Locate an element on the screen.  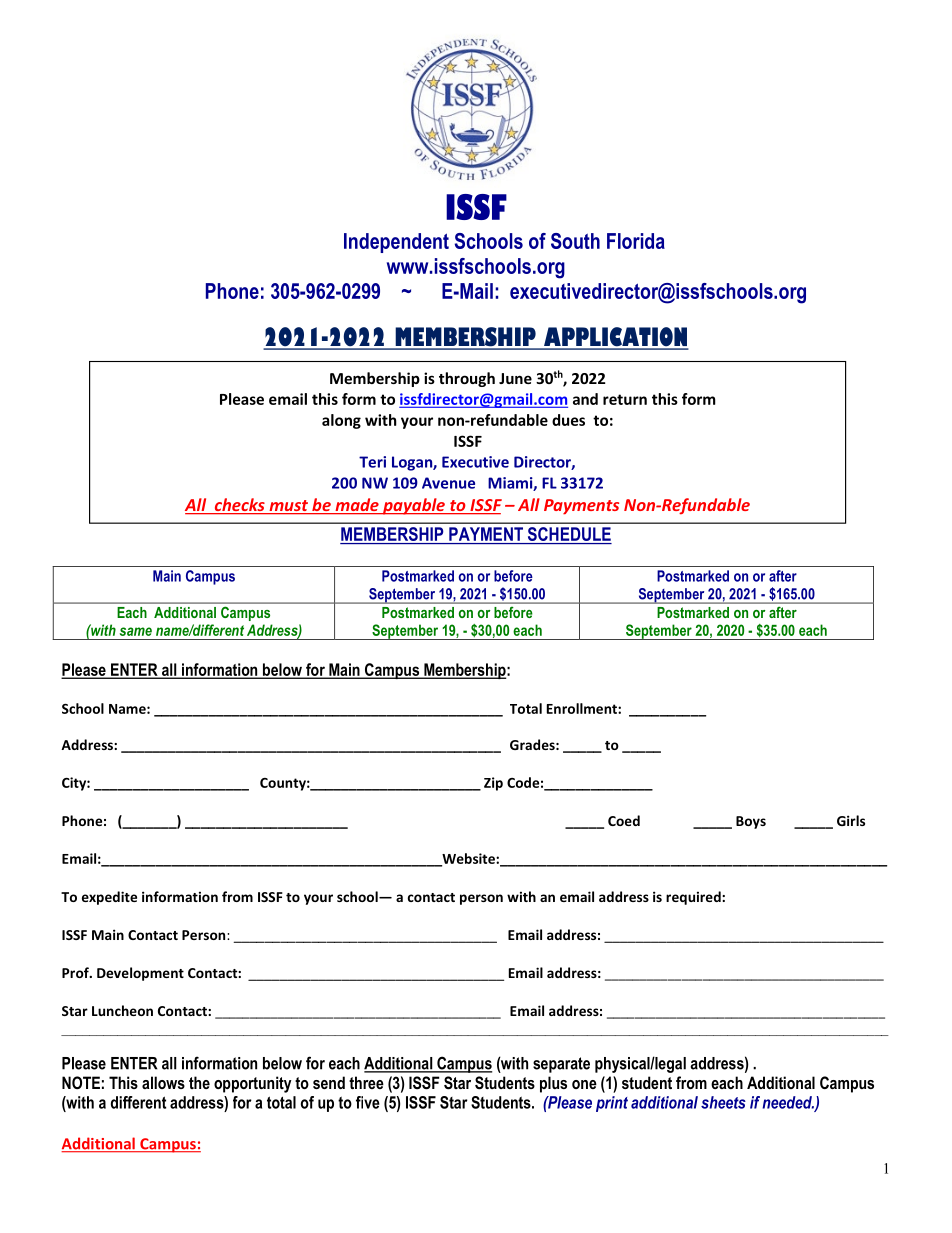
Independent is located at coordinates (396, 243).
